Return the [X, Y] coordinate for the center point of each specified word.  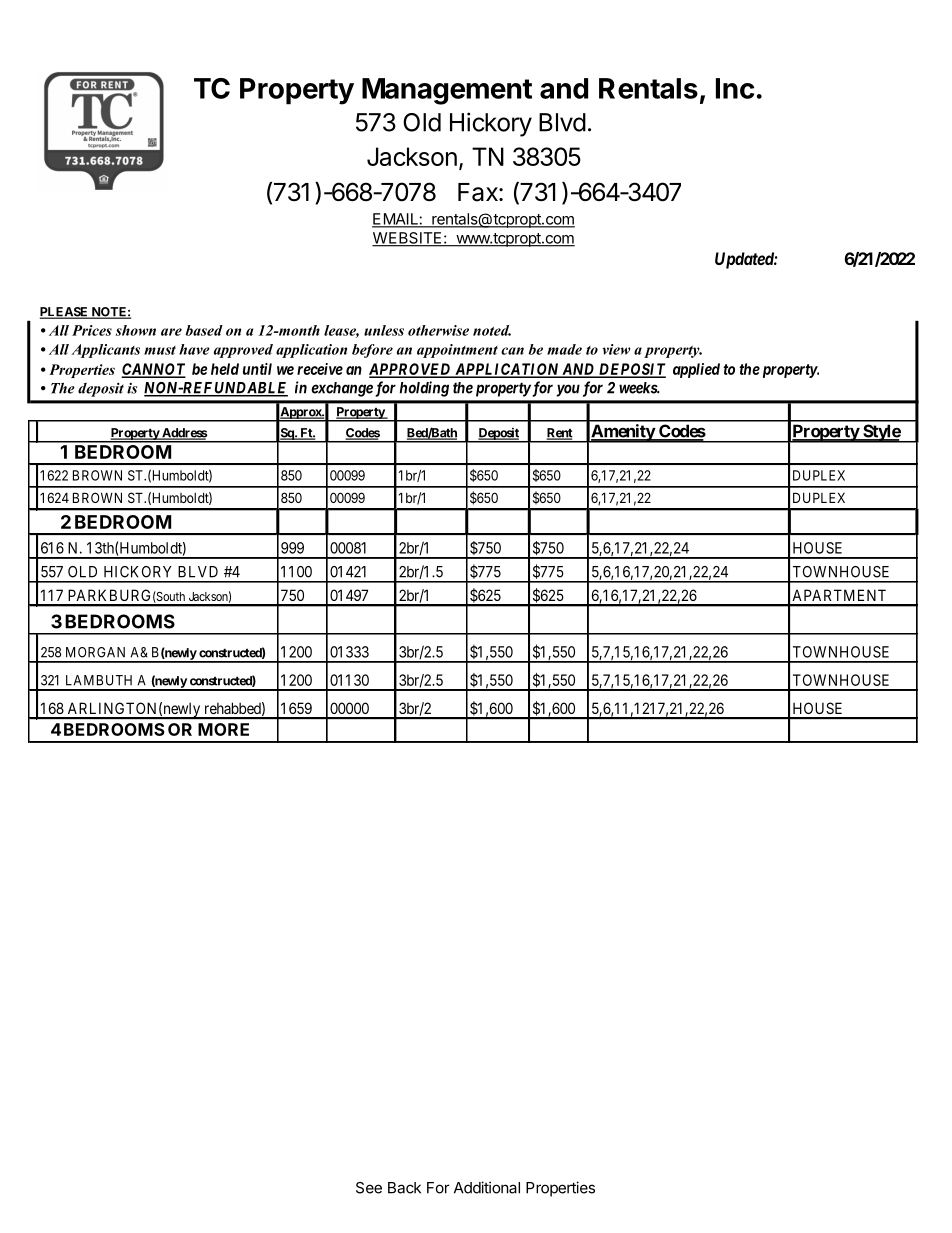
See [369, 1188]
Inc [735, 88]
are [171, 332]
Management [447, 91]
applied [696, 370]
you [568, 390]
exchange [342, 389]
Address [183, 434]
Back [404, 1188]
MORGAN [95, 652]
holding [424, 389]
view [616, 349]
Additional [487, 1187]
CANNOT [153, 370]
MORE [223, 729]
